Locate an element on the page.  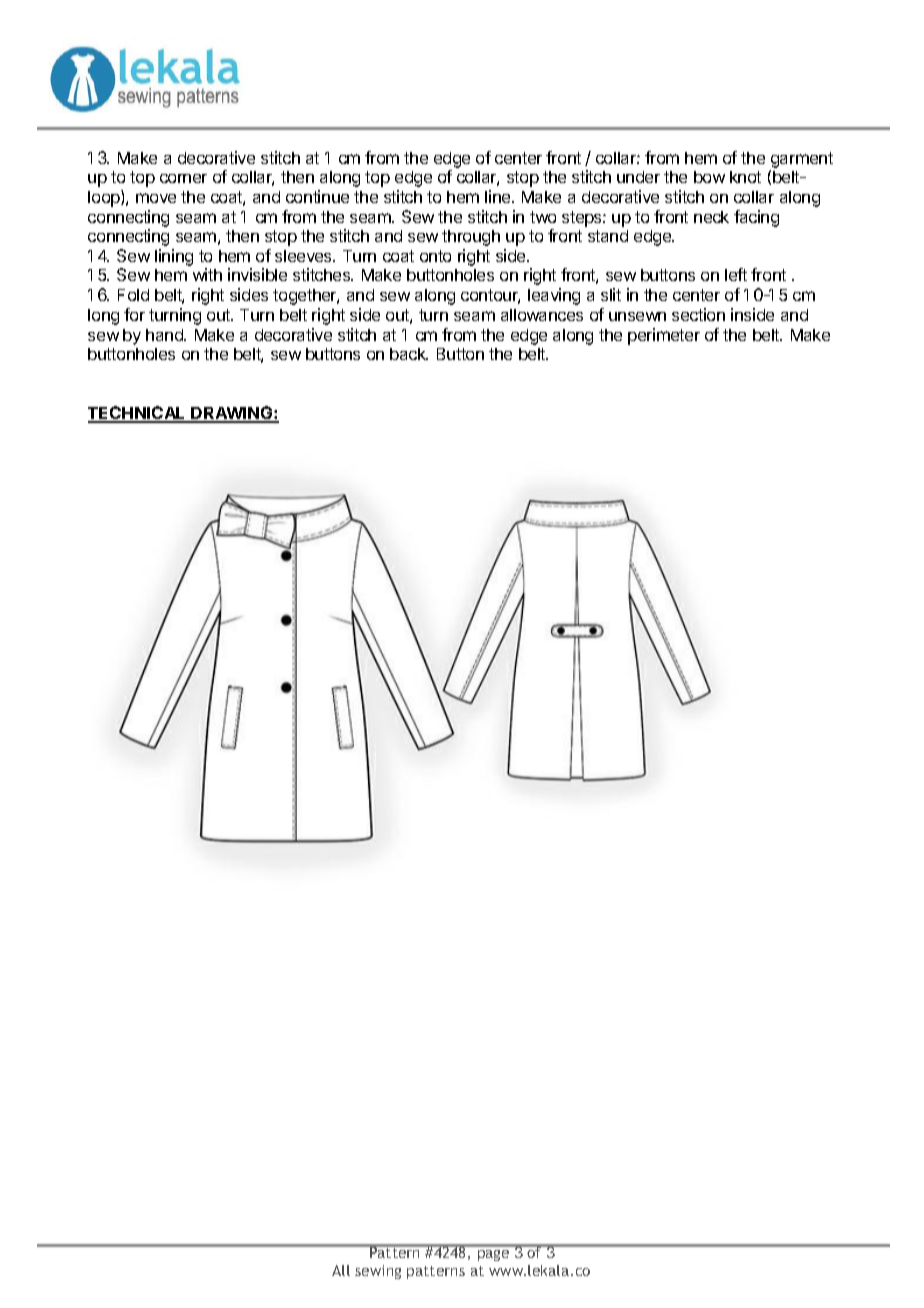
allowances is located at coordinates (542, 315).
